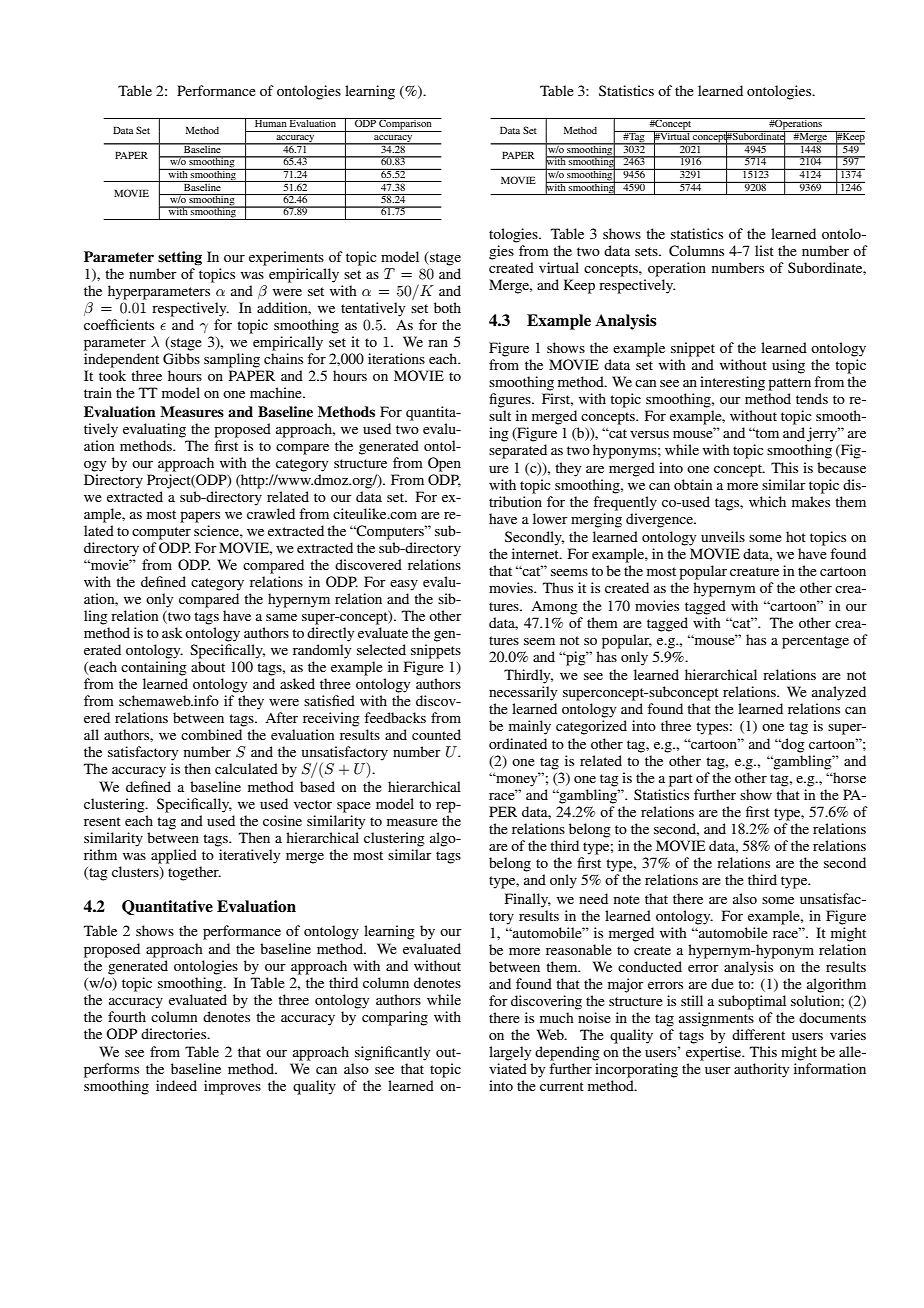 The height and width of the screenshot is (1308, 924). Describe the element at coordinates (764, 250) in the screenshot. I see `list` at that location.
